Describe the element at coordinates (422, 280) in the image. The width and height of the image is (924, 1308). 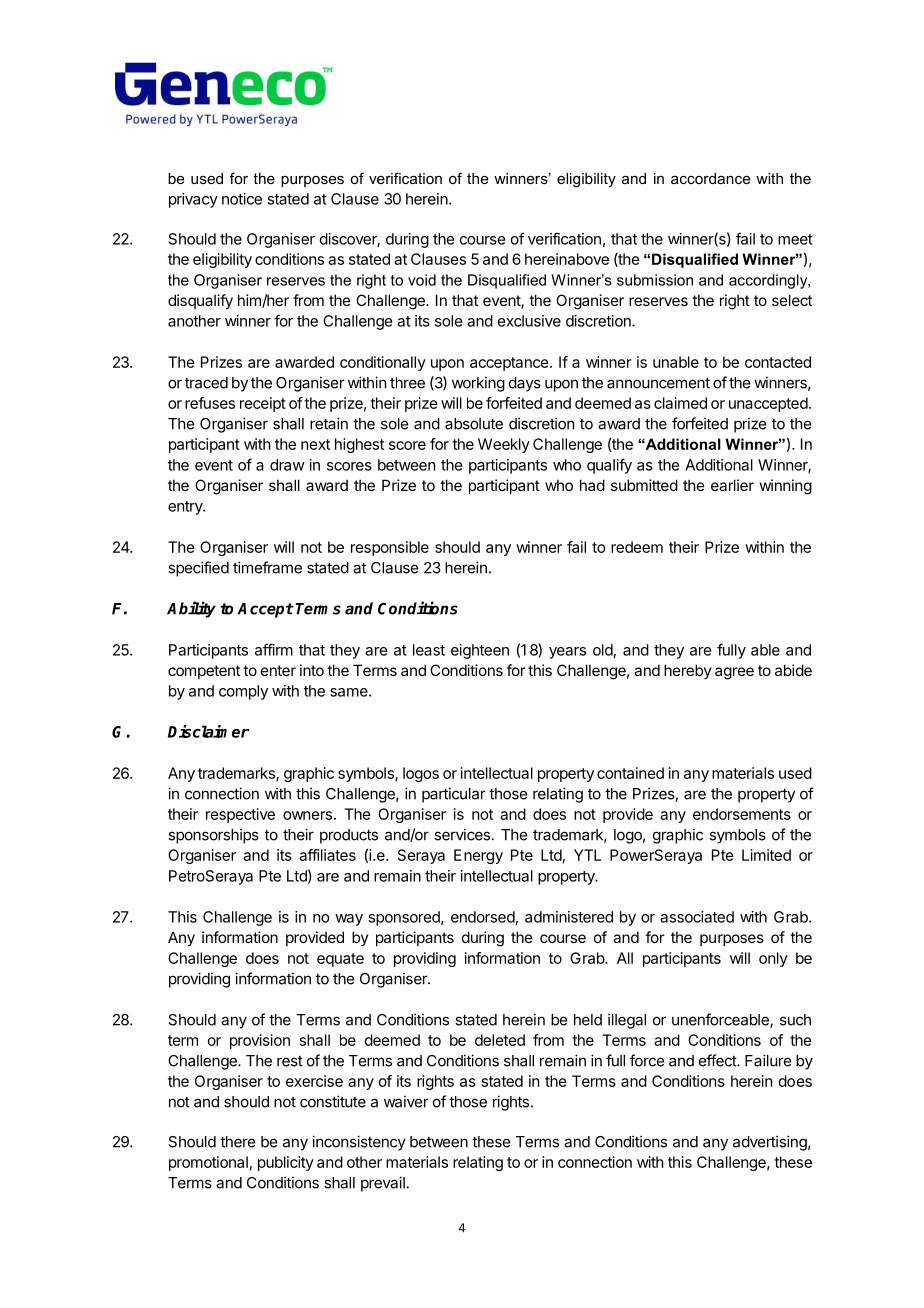
I see `void` at that location.
